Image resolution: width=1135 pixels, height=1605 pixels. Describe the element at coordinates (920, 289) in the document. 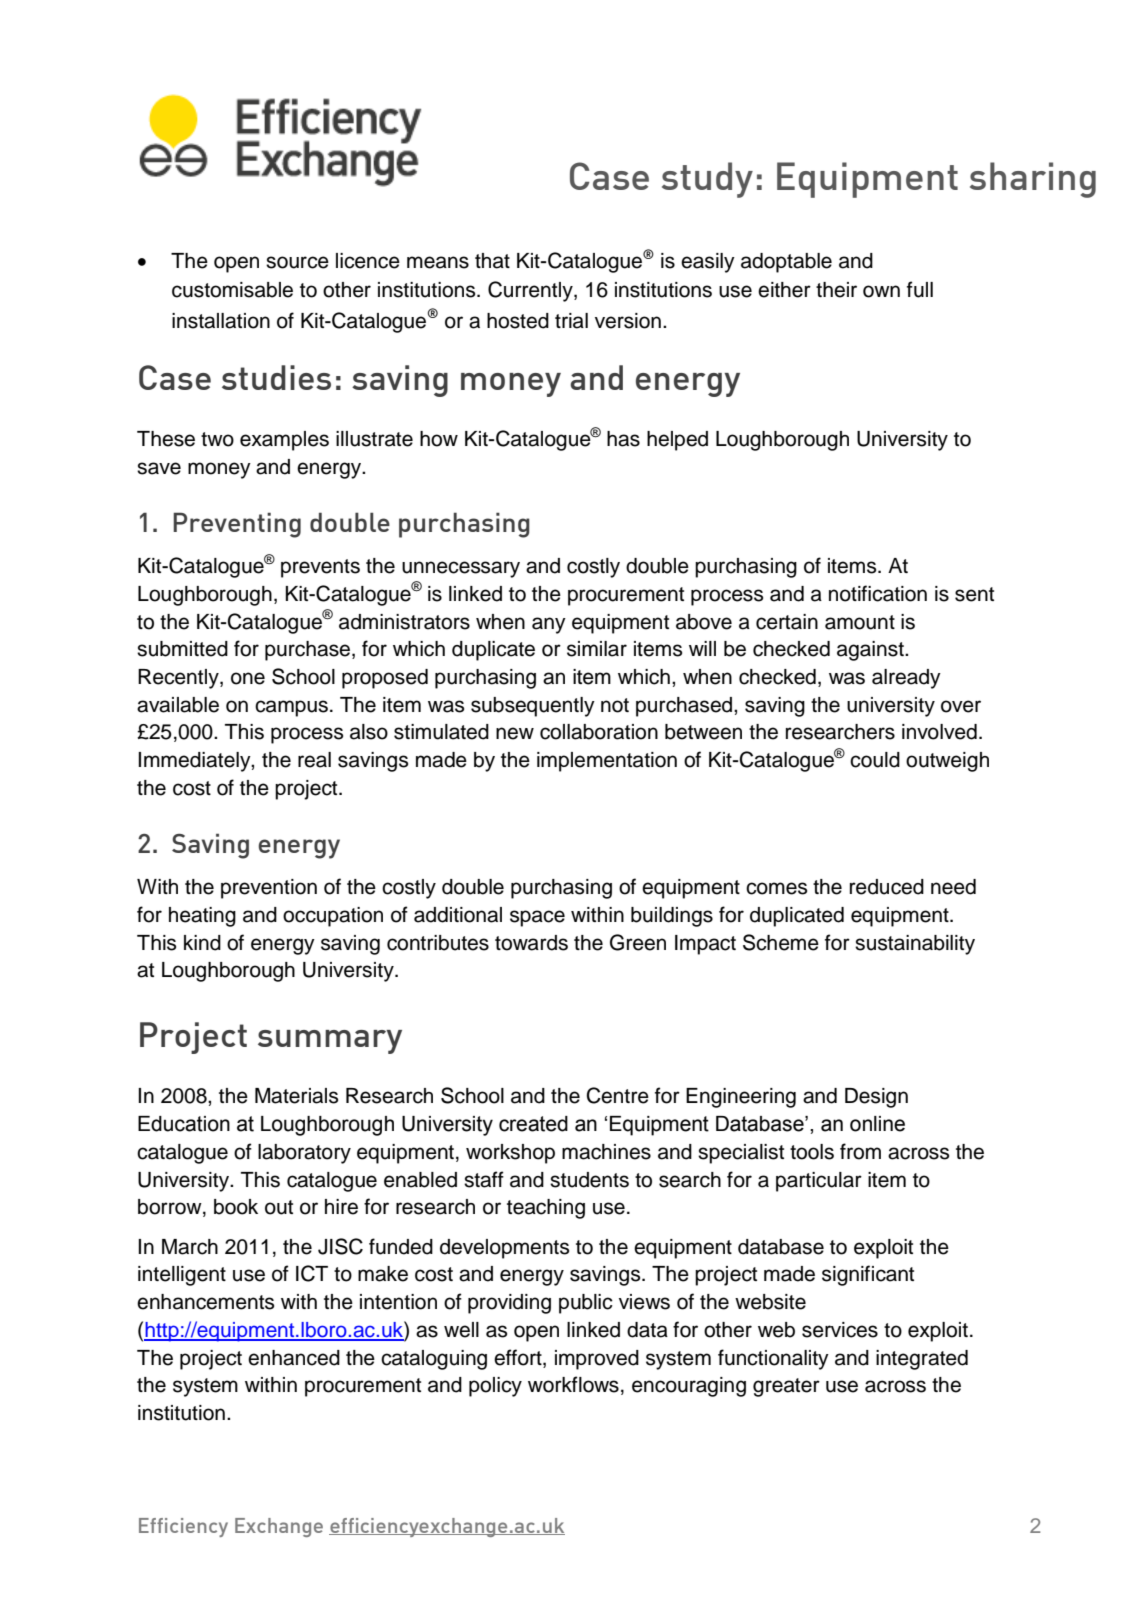

I see `full` at that location.
